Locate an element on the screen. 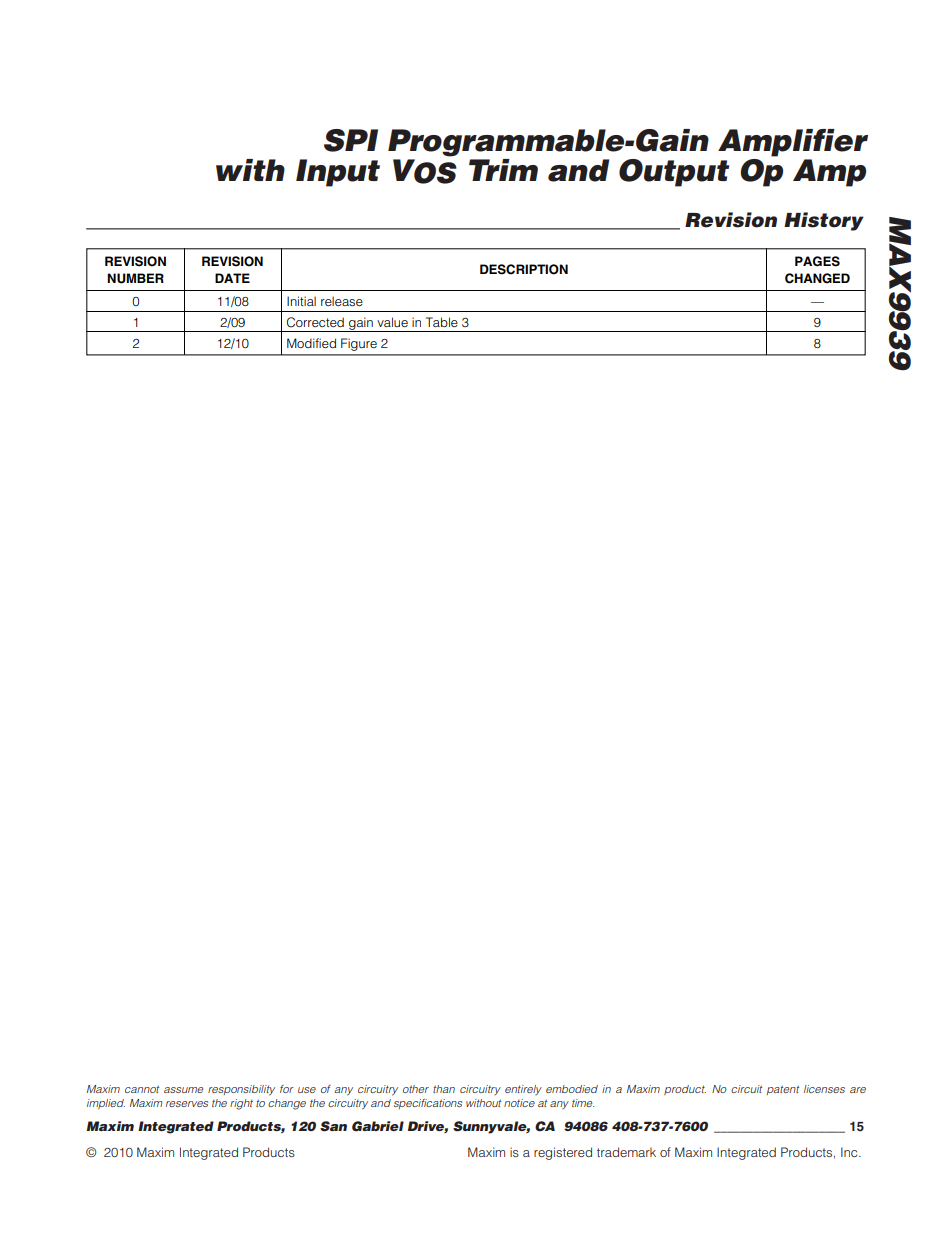  DESCRIPTION is located at coordinates (524, 269).
